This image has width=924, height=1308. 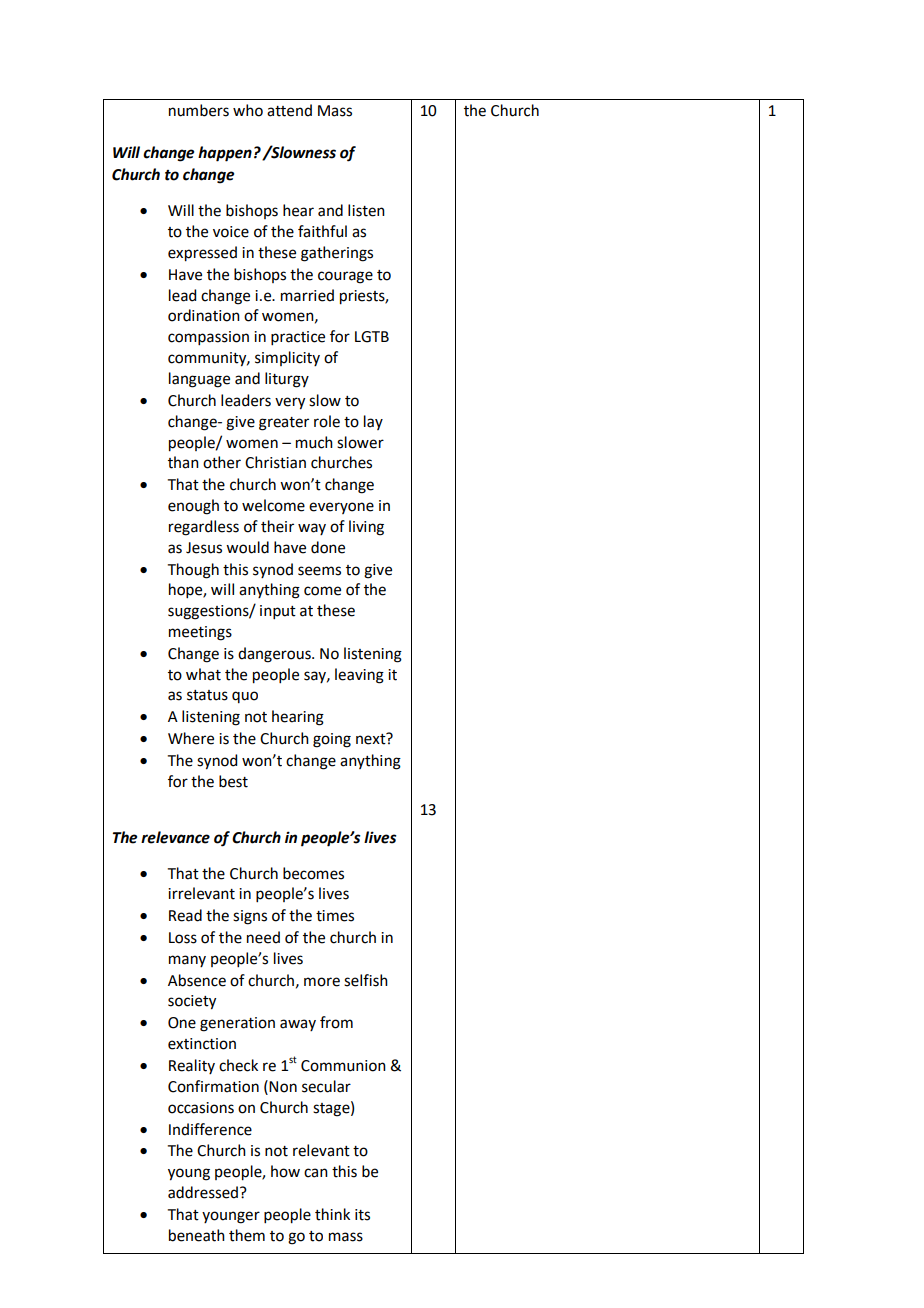 What do you see at coordinates (175, 837) in the image?
I see `relevance` at bounding box center [175, 837].
